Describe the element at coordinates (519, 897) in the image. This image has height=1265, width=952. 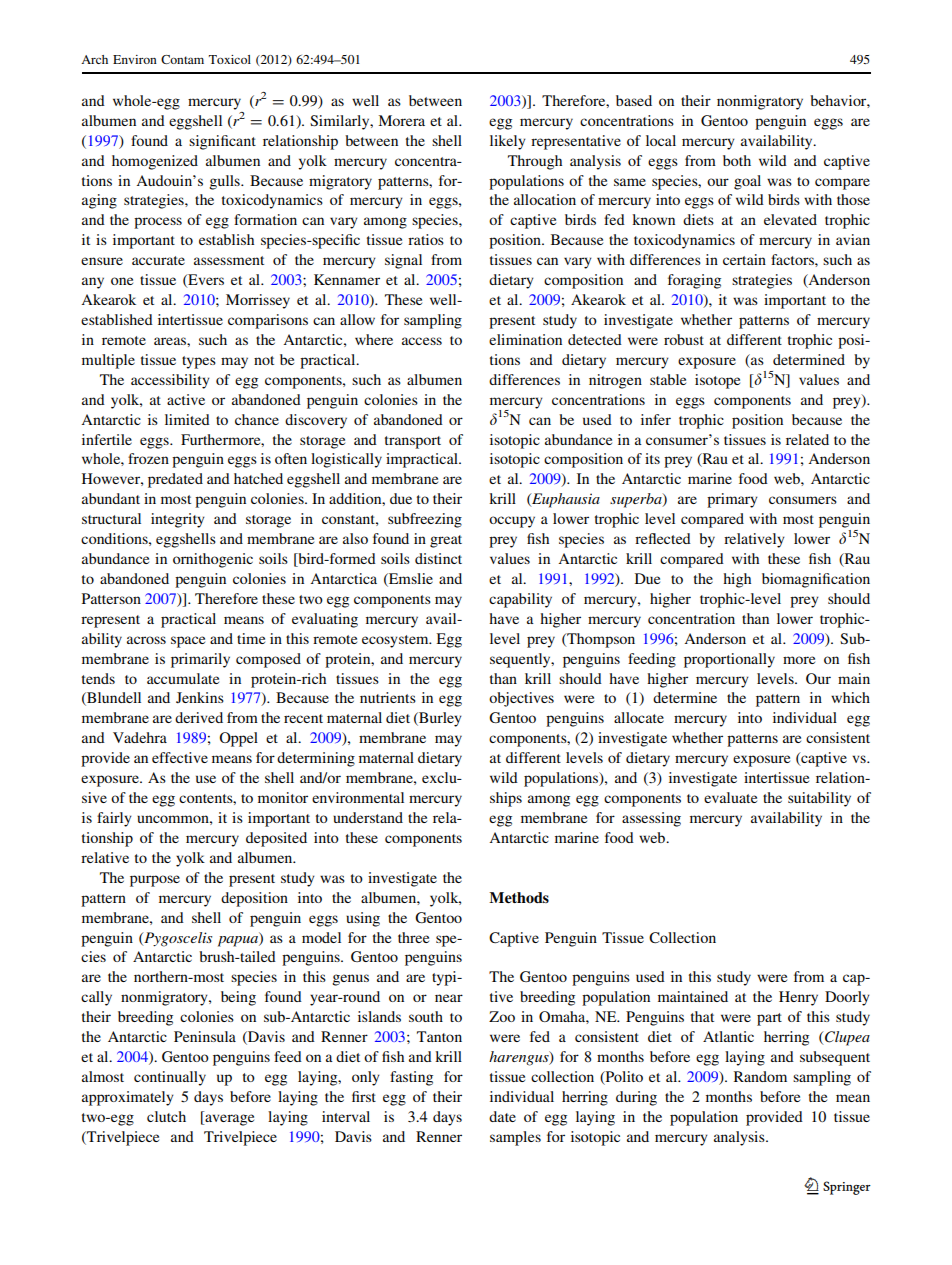
I see `Methods` at that location.
